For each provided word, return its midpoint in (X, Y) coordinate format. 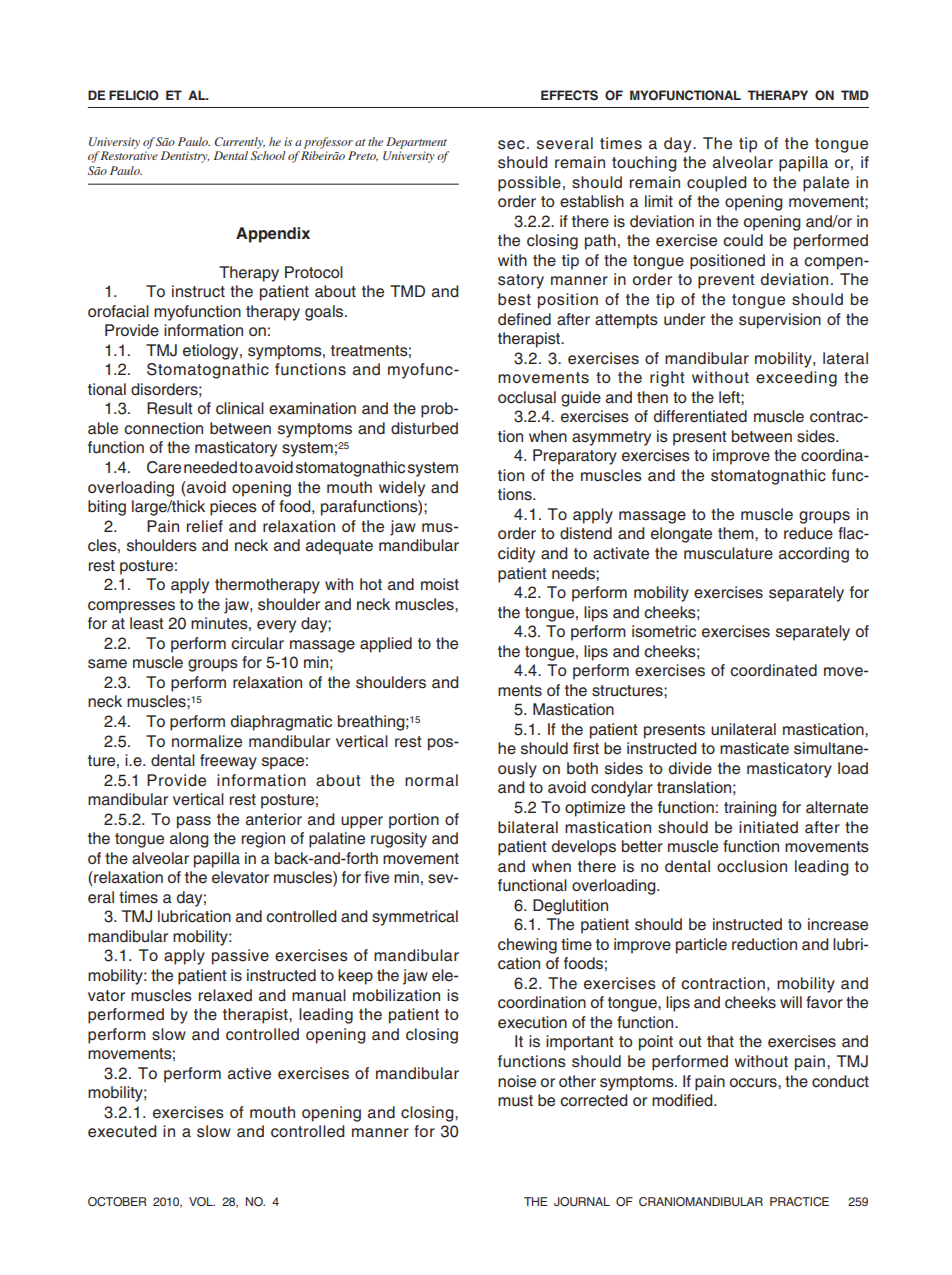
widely (402, 489)
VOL (202, 1202)
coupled (716, 184)
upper (362, 822)
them (737, 533)
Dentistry (185, 157)
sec (511, 145)
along (189, 840)
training (750, 809)
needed (210, 467)
